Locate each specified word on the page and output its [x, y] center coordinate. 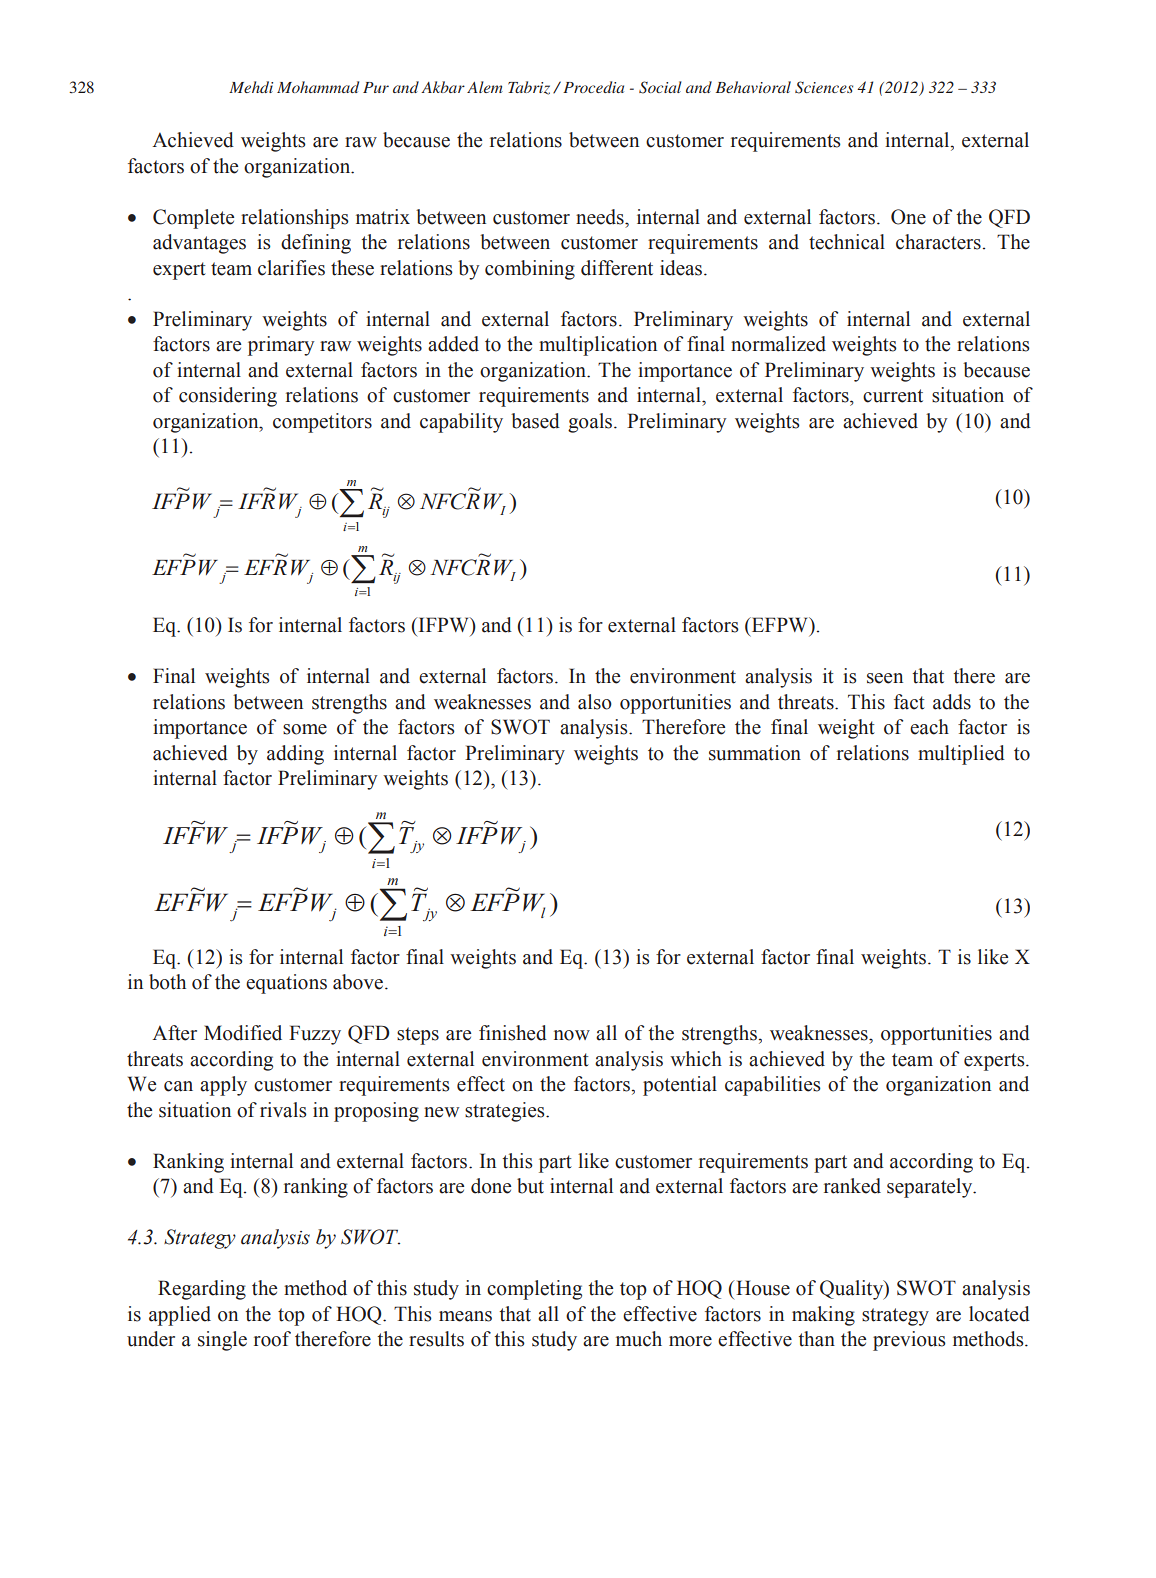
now [572, 1035]
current [893, 396]
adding [295, 755]
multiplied [961, 755]
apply [223, 1086]
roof [272, 1339]
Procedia [593, 87]
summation [755, 753]
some [305, 729]
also [595, 702]
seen [885, 678]
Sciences [824, 87]
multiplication [598, 346]
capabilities [773, 1086]
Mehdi [251, 87]
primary [281, 346]
